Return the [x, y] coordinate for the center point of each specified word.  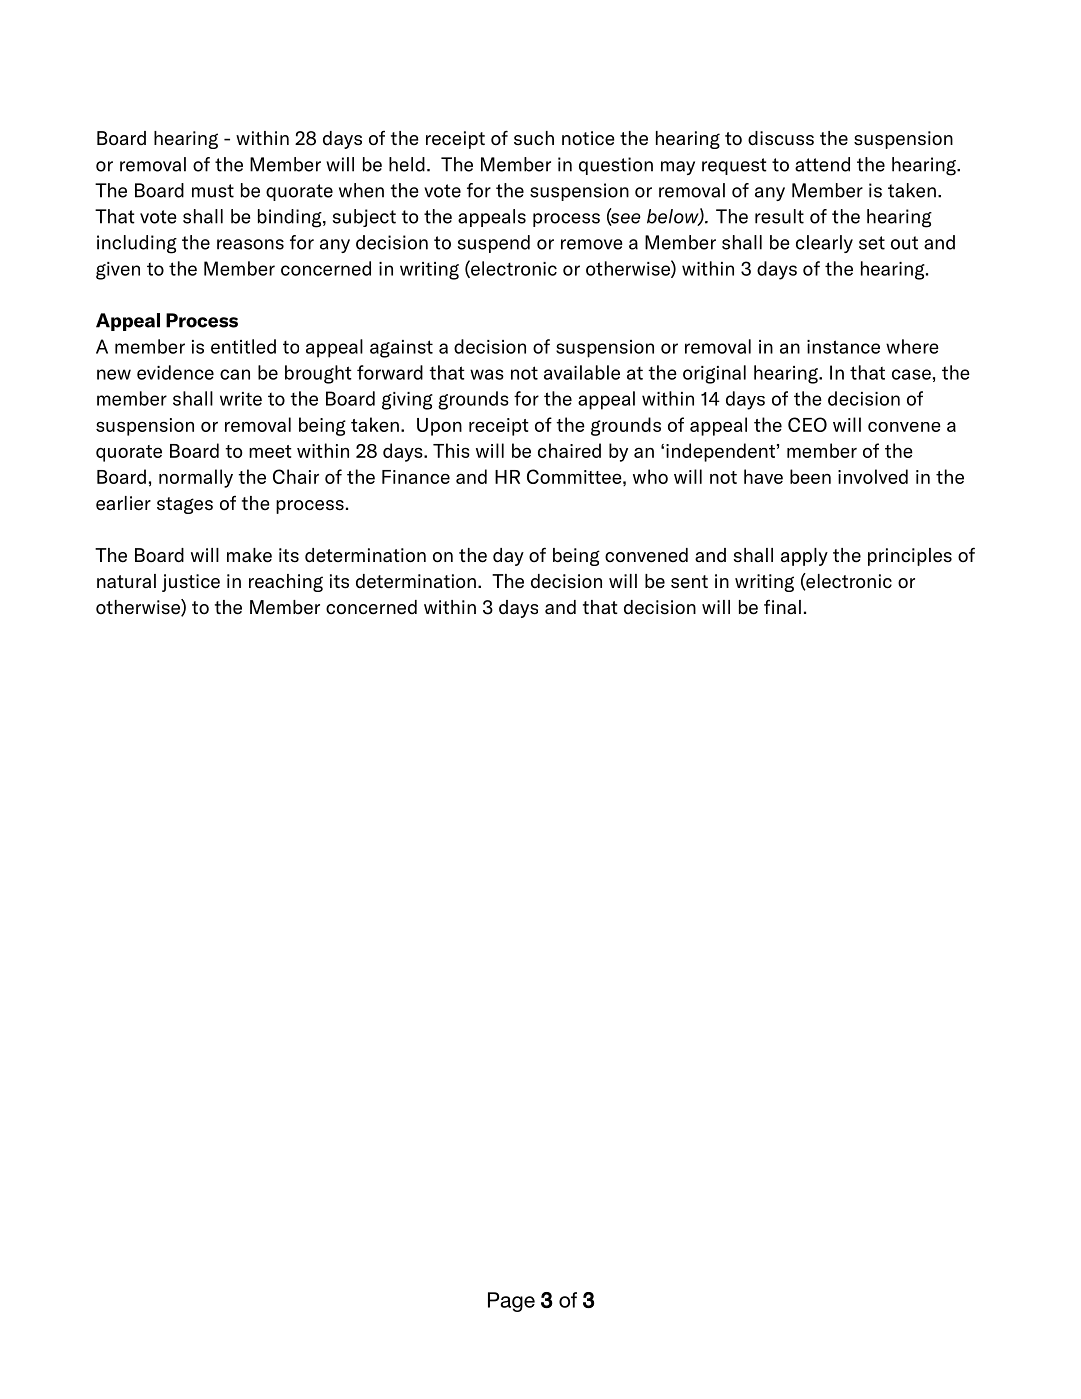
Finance [416, 477]
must [213, 191]
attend [822, 164]
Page [511, 1302]
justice [191, 583]
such [534, 138]
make [249, 555]
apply [804, 557]
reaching [286, 583]
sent [689, 582]
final [782, 606]
